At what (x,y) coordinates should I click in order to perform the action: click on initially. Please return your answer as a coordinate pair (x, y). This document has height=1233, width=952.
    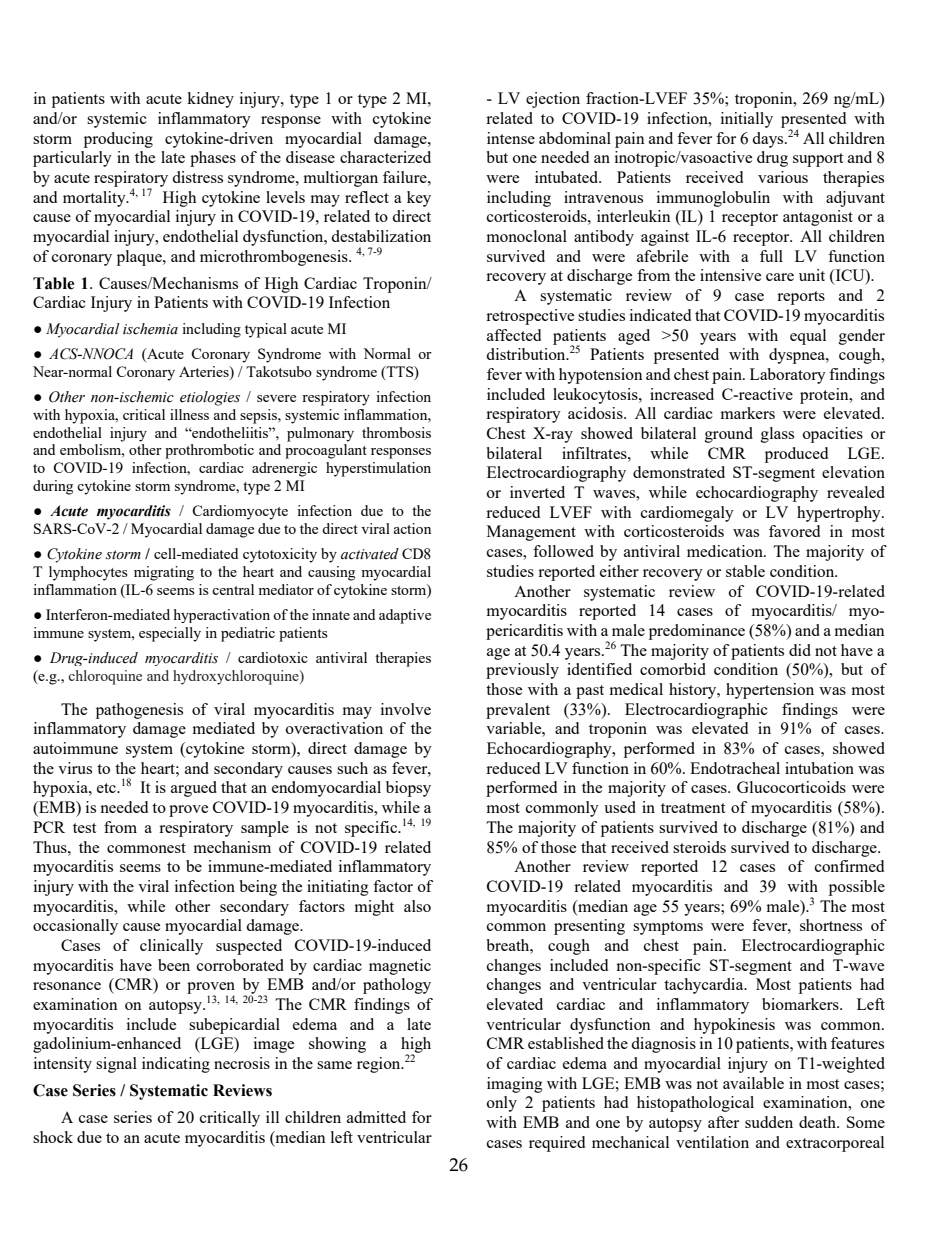
    Looking at the image, I should click on (747, 120).
